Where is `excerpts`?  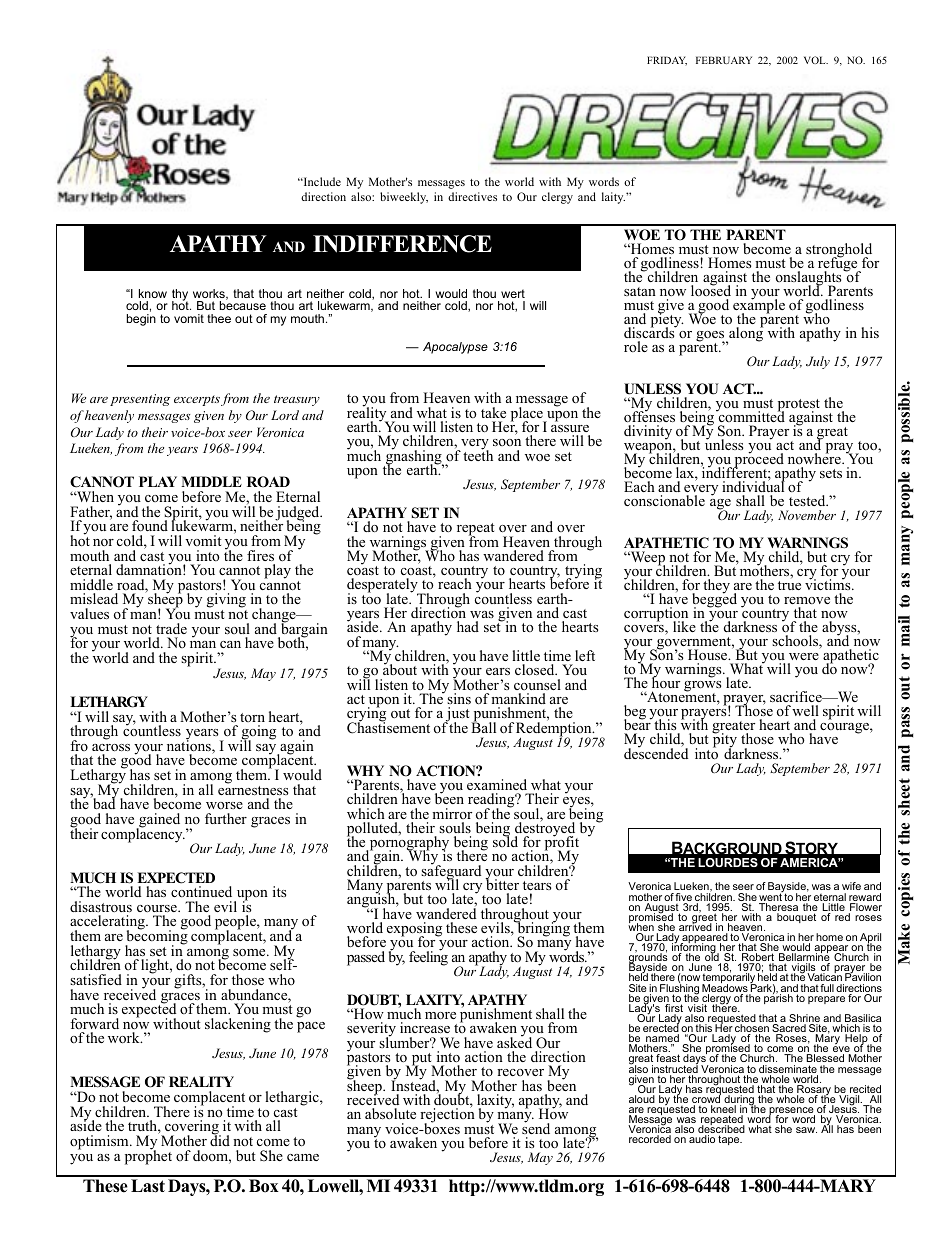
excerpts is located at coordinates (197, 400).
